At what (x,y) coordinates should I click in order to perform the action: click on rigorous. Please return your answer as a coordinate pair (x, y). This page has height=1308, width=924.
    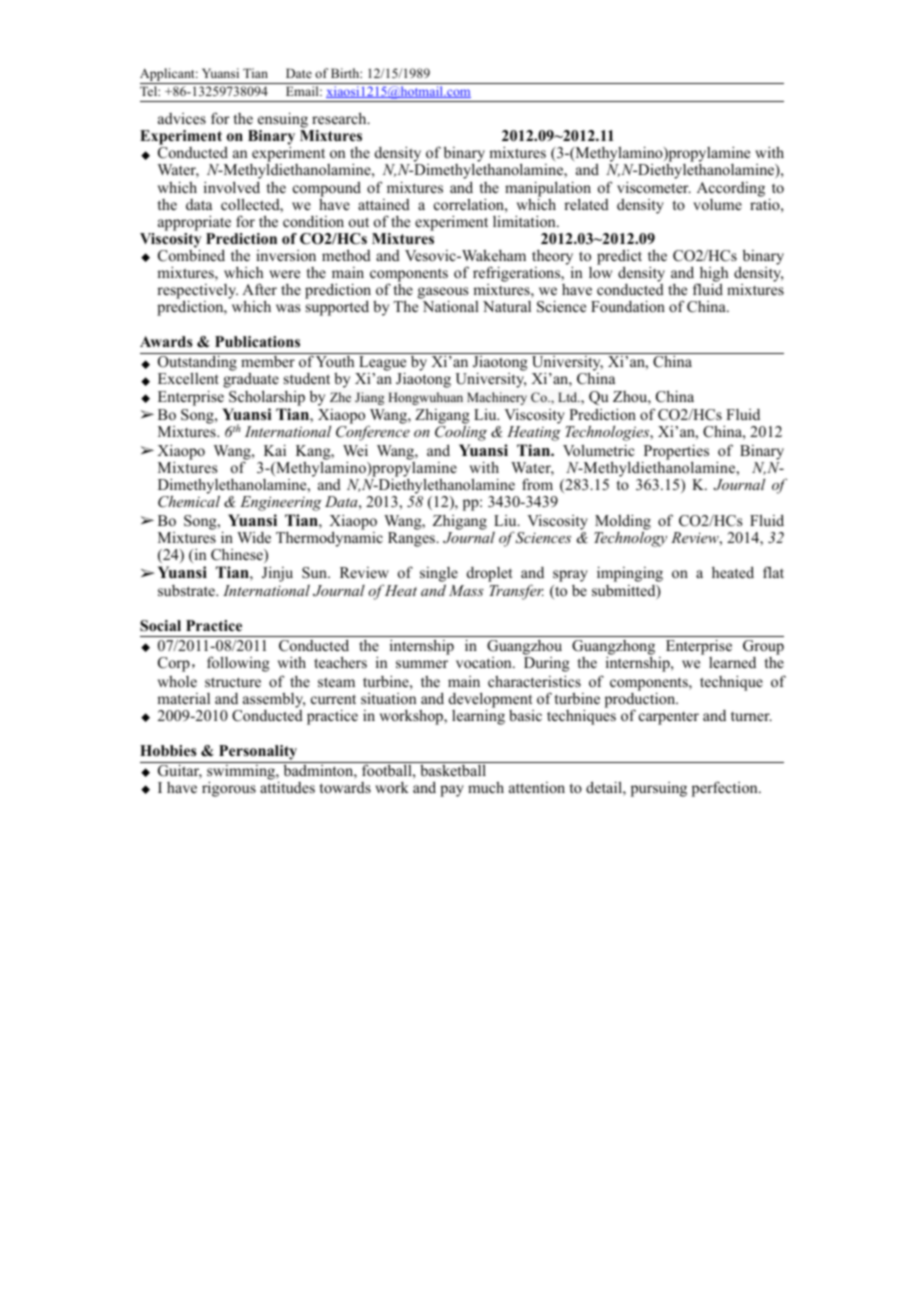
    Looking at the image, I should click on (229, 789).
